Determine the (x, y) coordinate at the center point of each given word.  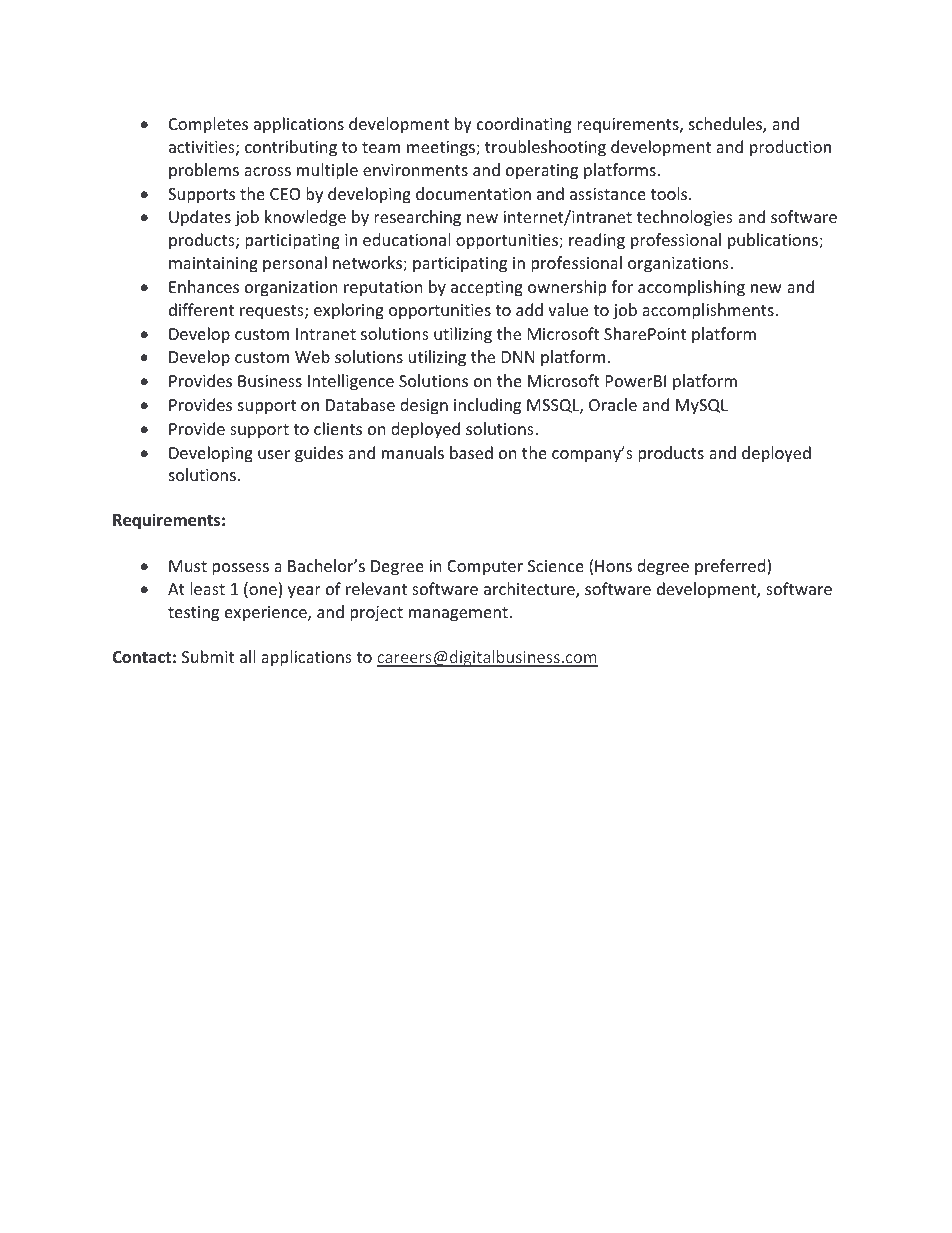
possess (240, 569)
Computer (485, 568)
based (471, 452)
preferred (731, 567)
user (274, 454)
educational (406, 239)
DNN (518, 357)
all (247, 656)
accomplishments (709, 311)
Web (312, 356)
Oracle (613, 404)
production (790, 148)
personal (295, 264)
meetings (442, 149)
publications (774, 241)
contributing (291, 148)
